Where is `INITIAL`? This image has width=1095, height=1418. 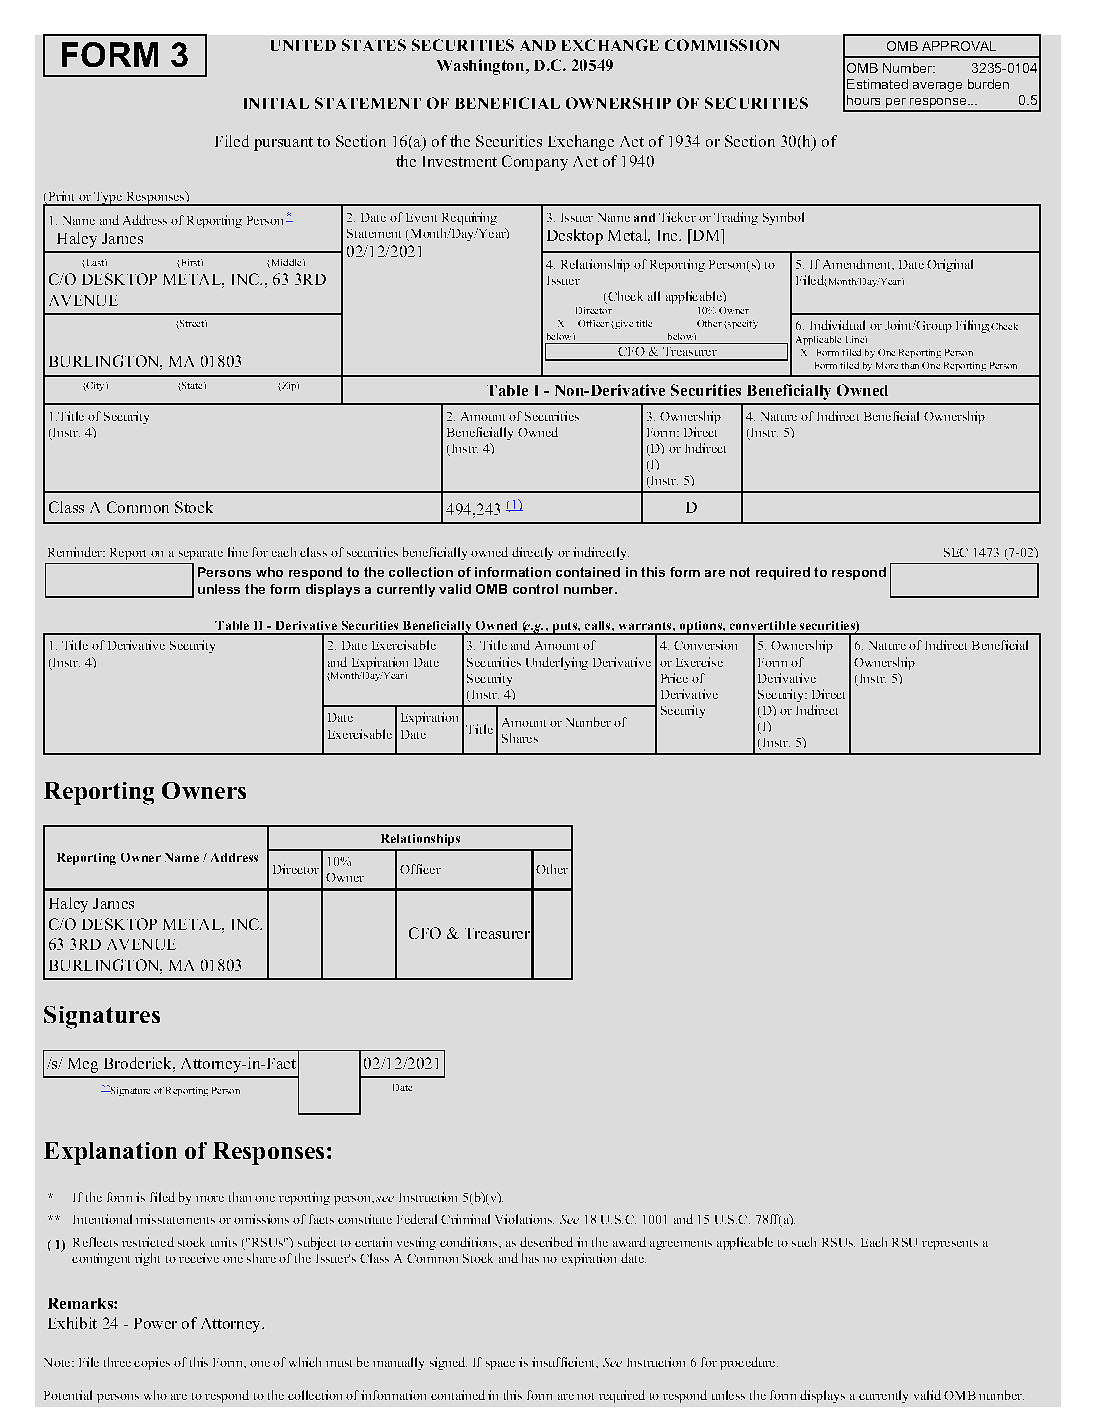 INITIAL is located at coordinates (276, 103).
